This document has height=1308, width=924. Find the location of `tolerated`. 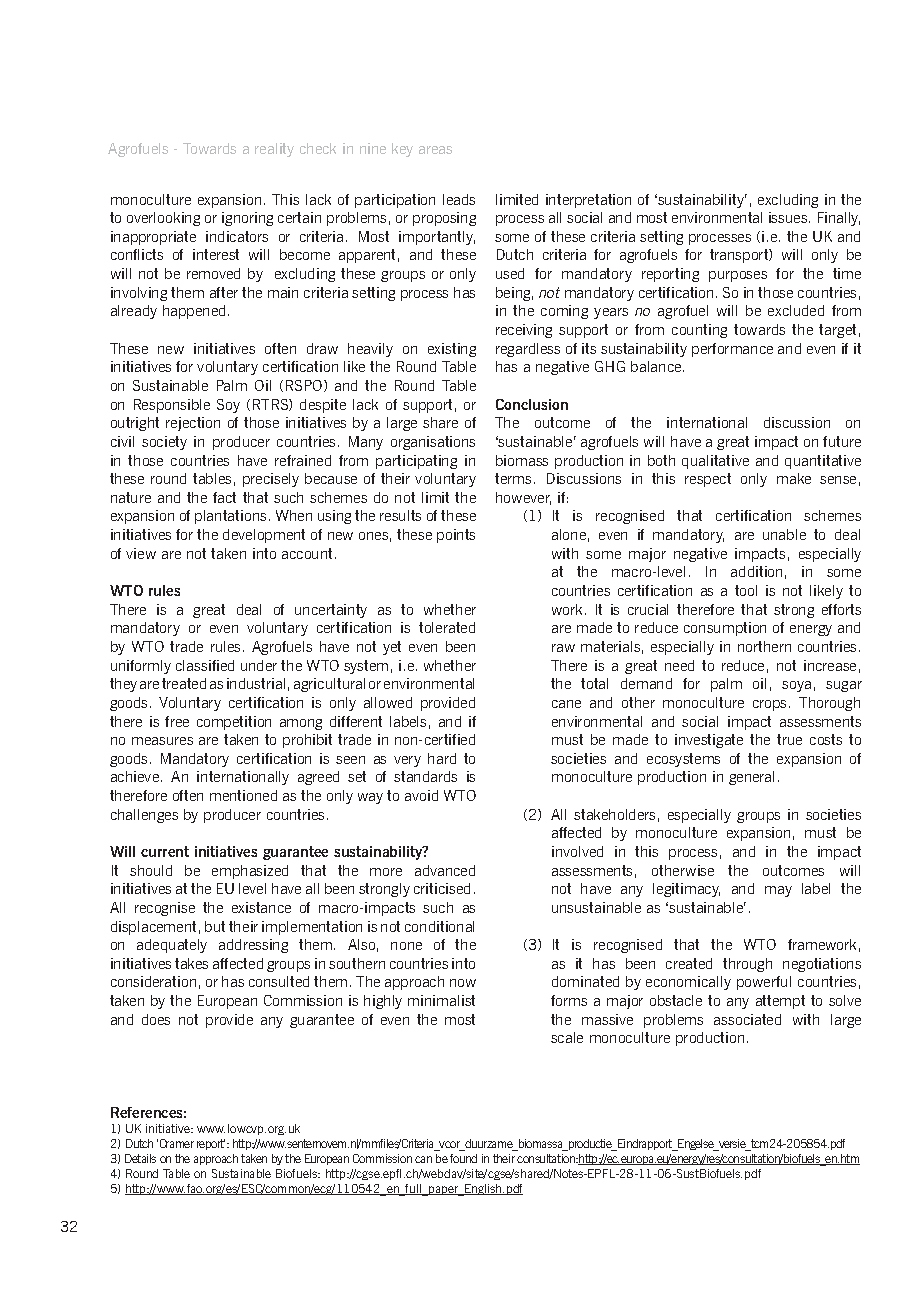

tolerated is located at coordinates (447, 627).
